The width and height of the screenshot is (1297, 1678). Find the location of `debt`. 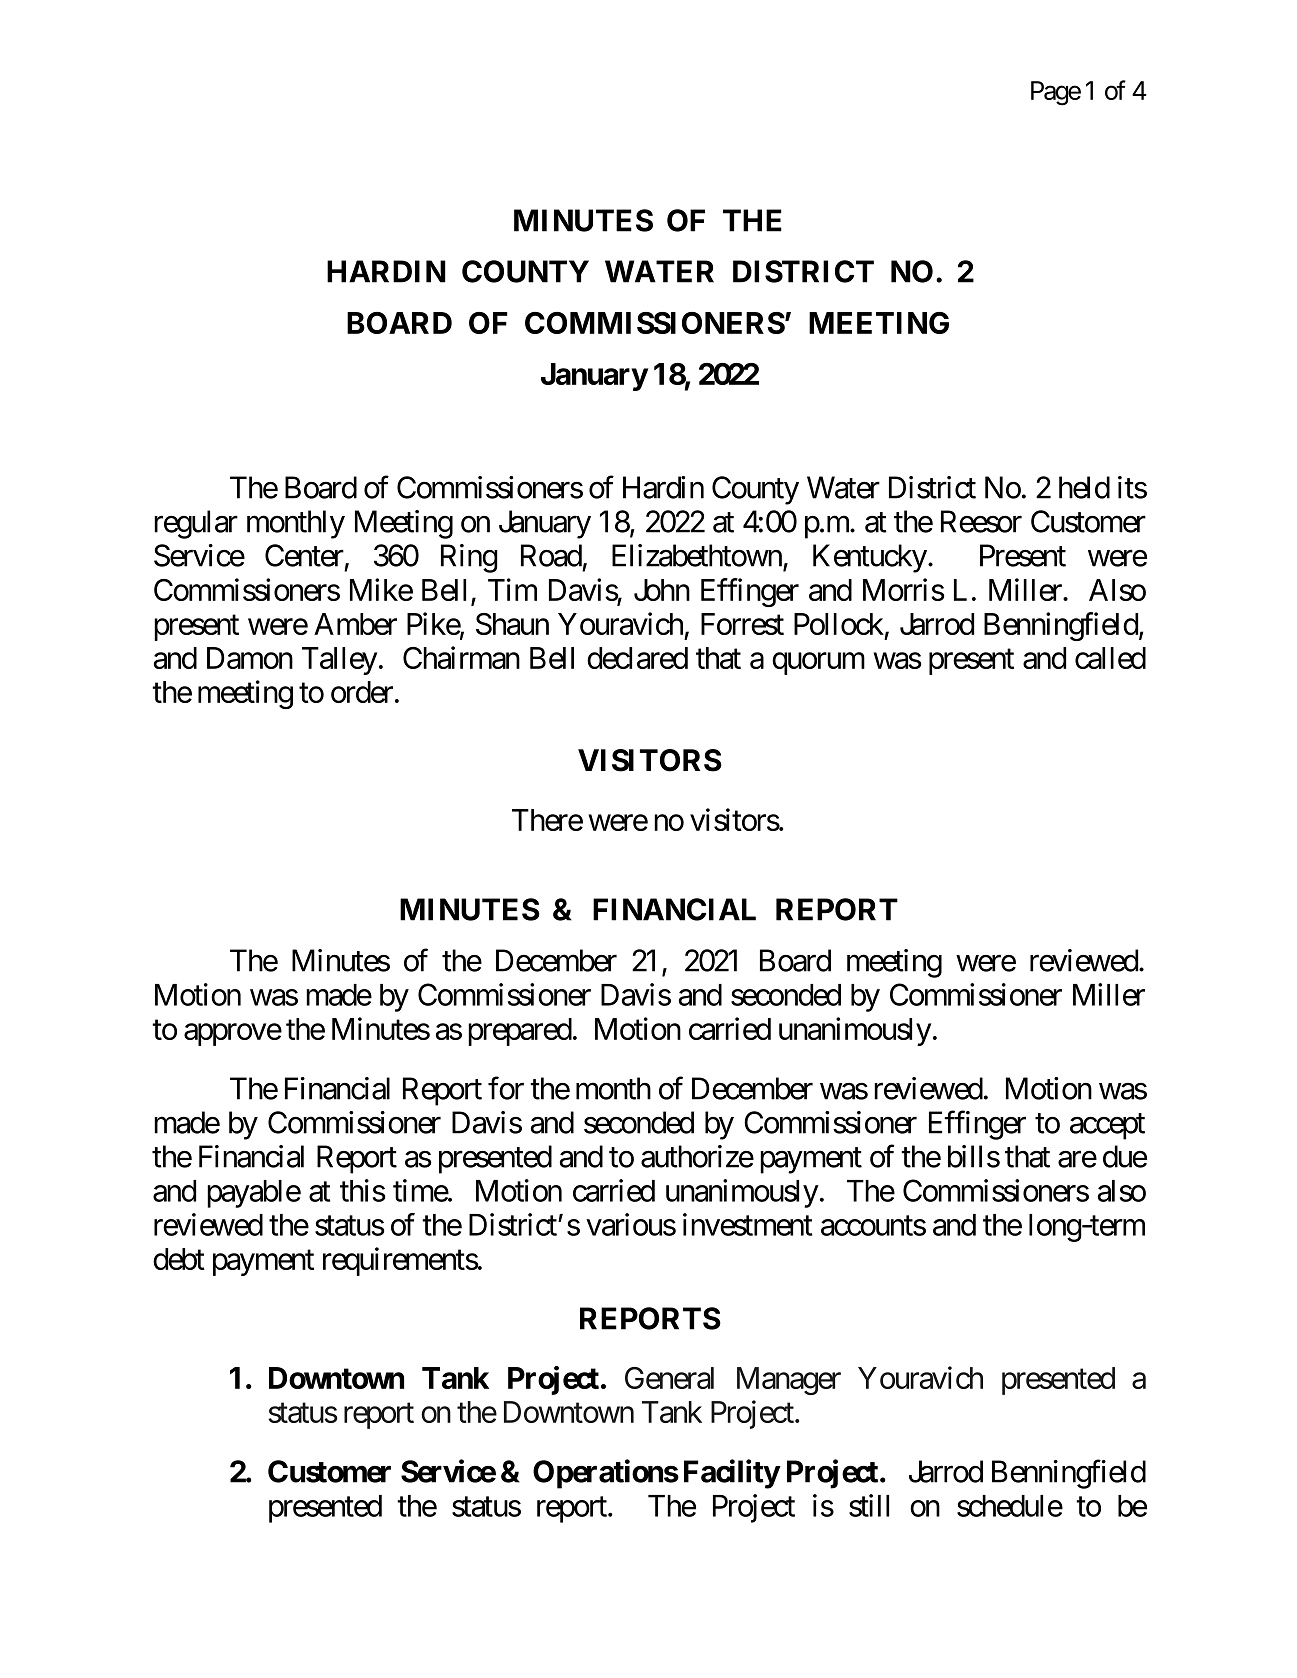

debt is located at coordinates (179, 1259).
